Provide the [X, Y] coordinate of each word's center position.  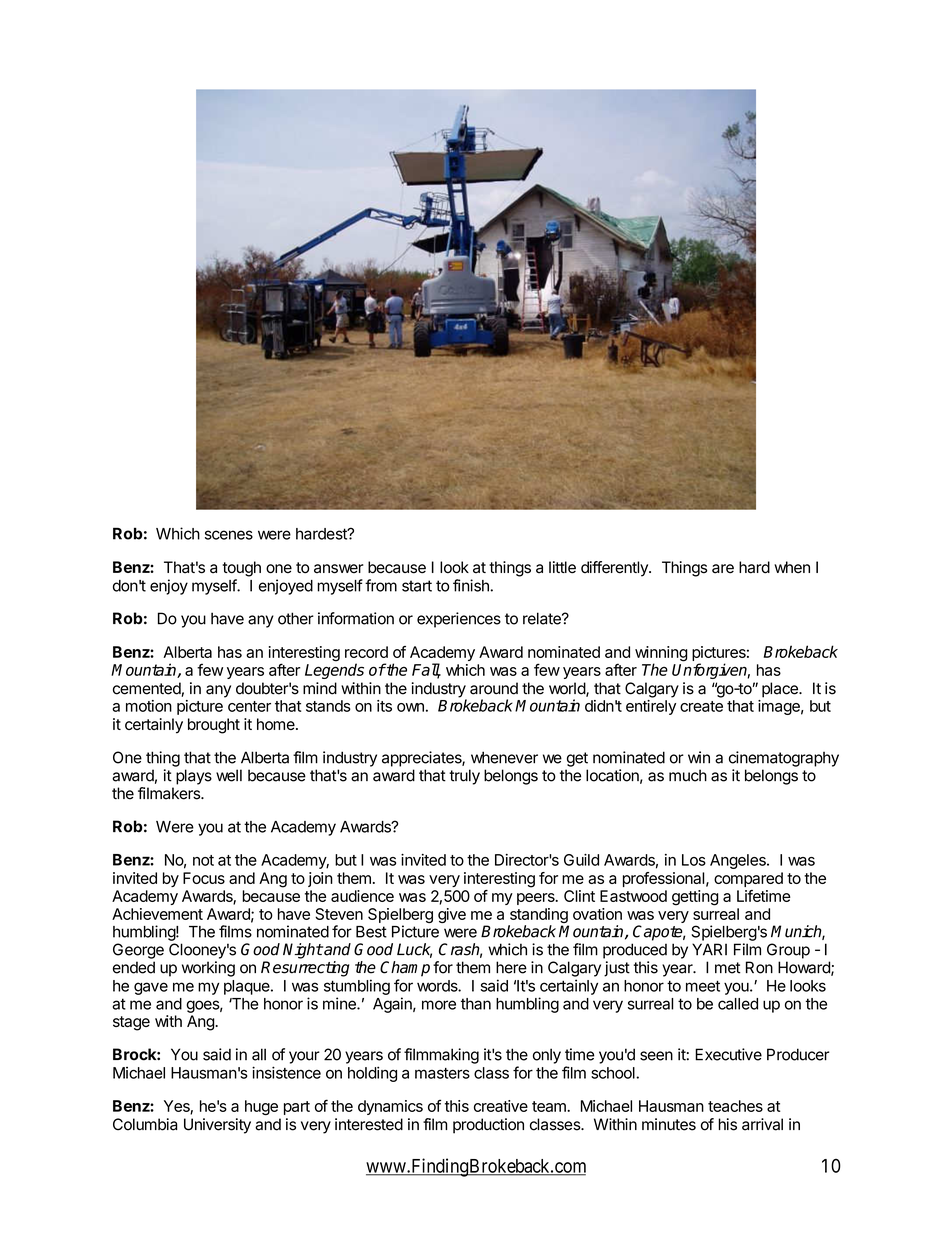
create [701, 706]
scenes [229, 535]
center [249, 706]
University [217, 1126]
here [511, 967]
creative [501, 1106]
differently [615, 569]
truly [464, 777]
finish [471, 585]
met [728, 968]
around [494, 688]
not [203, 860]
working [208, 969]
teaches [735, 1106]
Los [694, 860]
